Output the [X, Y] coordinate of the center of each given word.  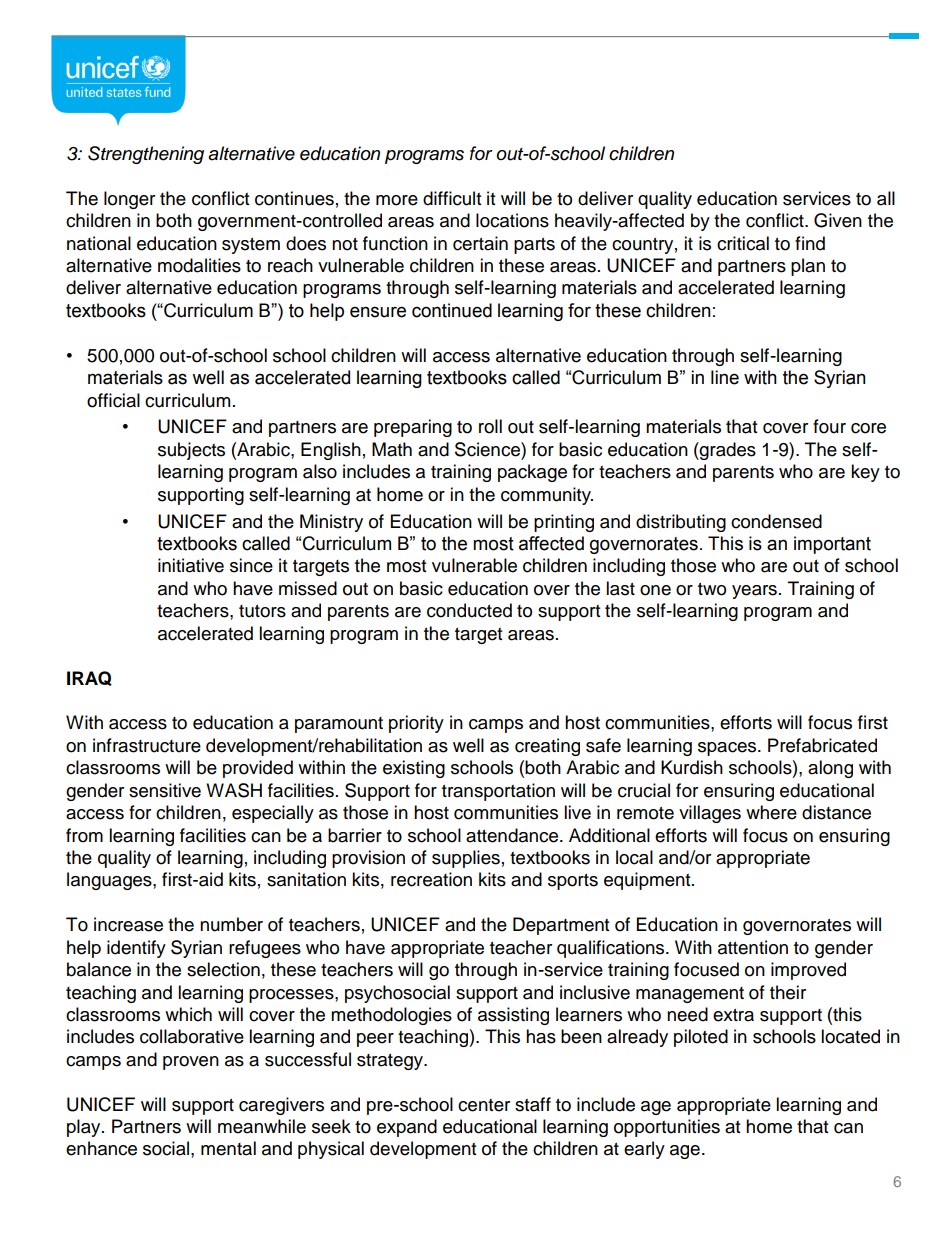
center [484, 1105]
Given [838, 220]
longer [129, 200]
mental [228, 1148]
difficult [452, 198]
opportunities [667, 1128]
